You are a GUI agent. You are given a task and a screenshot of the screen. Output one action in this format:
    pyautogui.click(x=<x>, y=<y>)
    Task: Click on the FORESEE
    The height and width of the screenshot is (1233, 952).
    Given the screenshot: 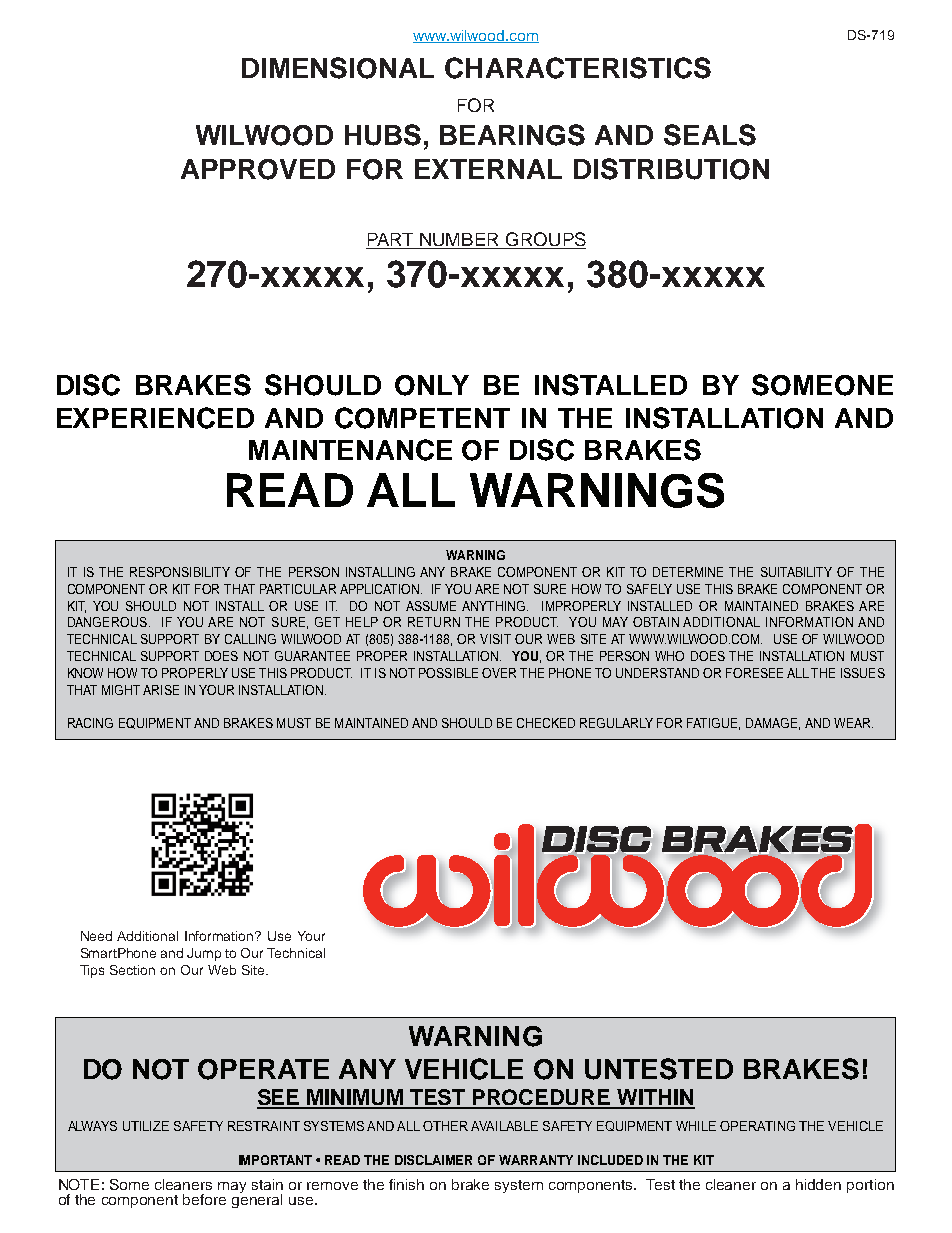 What is the action you would take?
    pyautogui.click(x=754, y=673)
